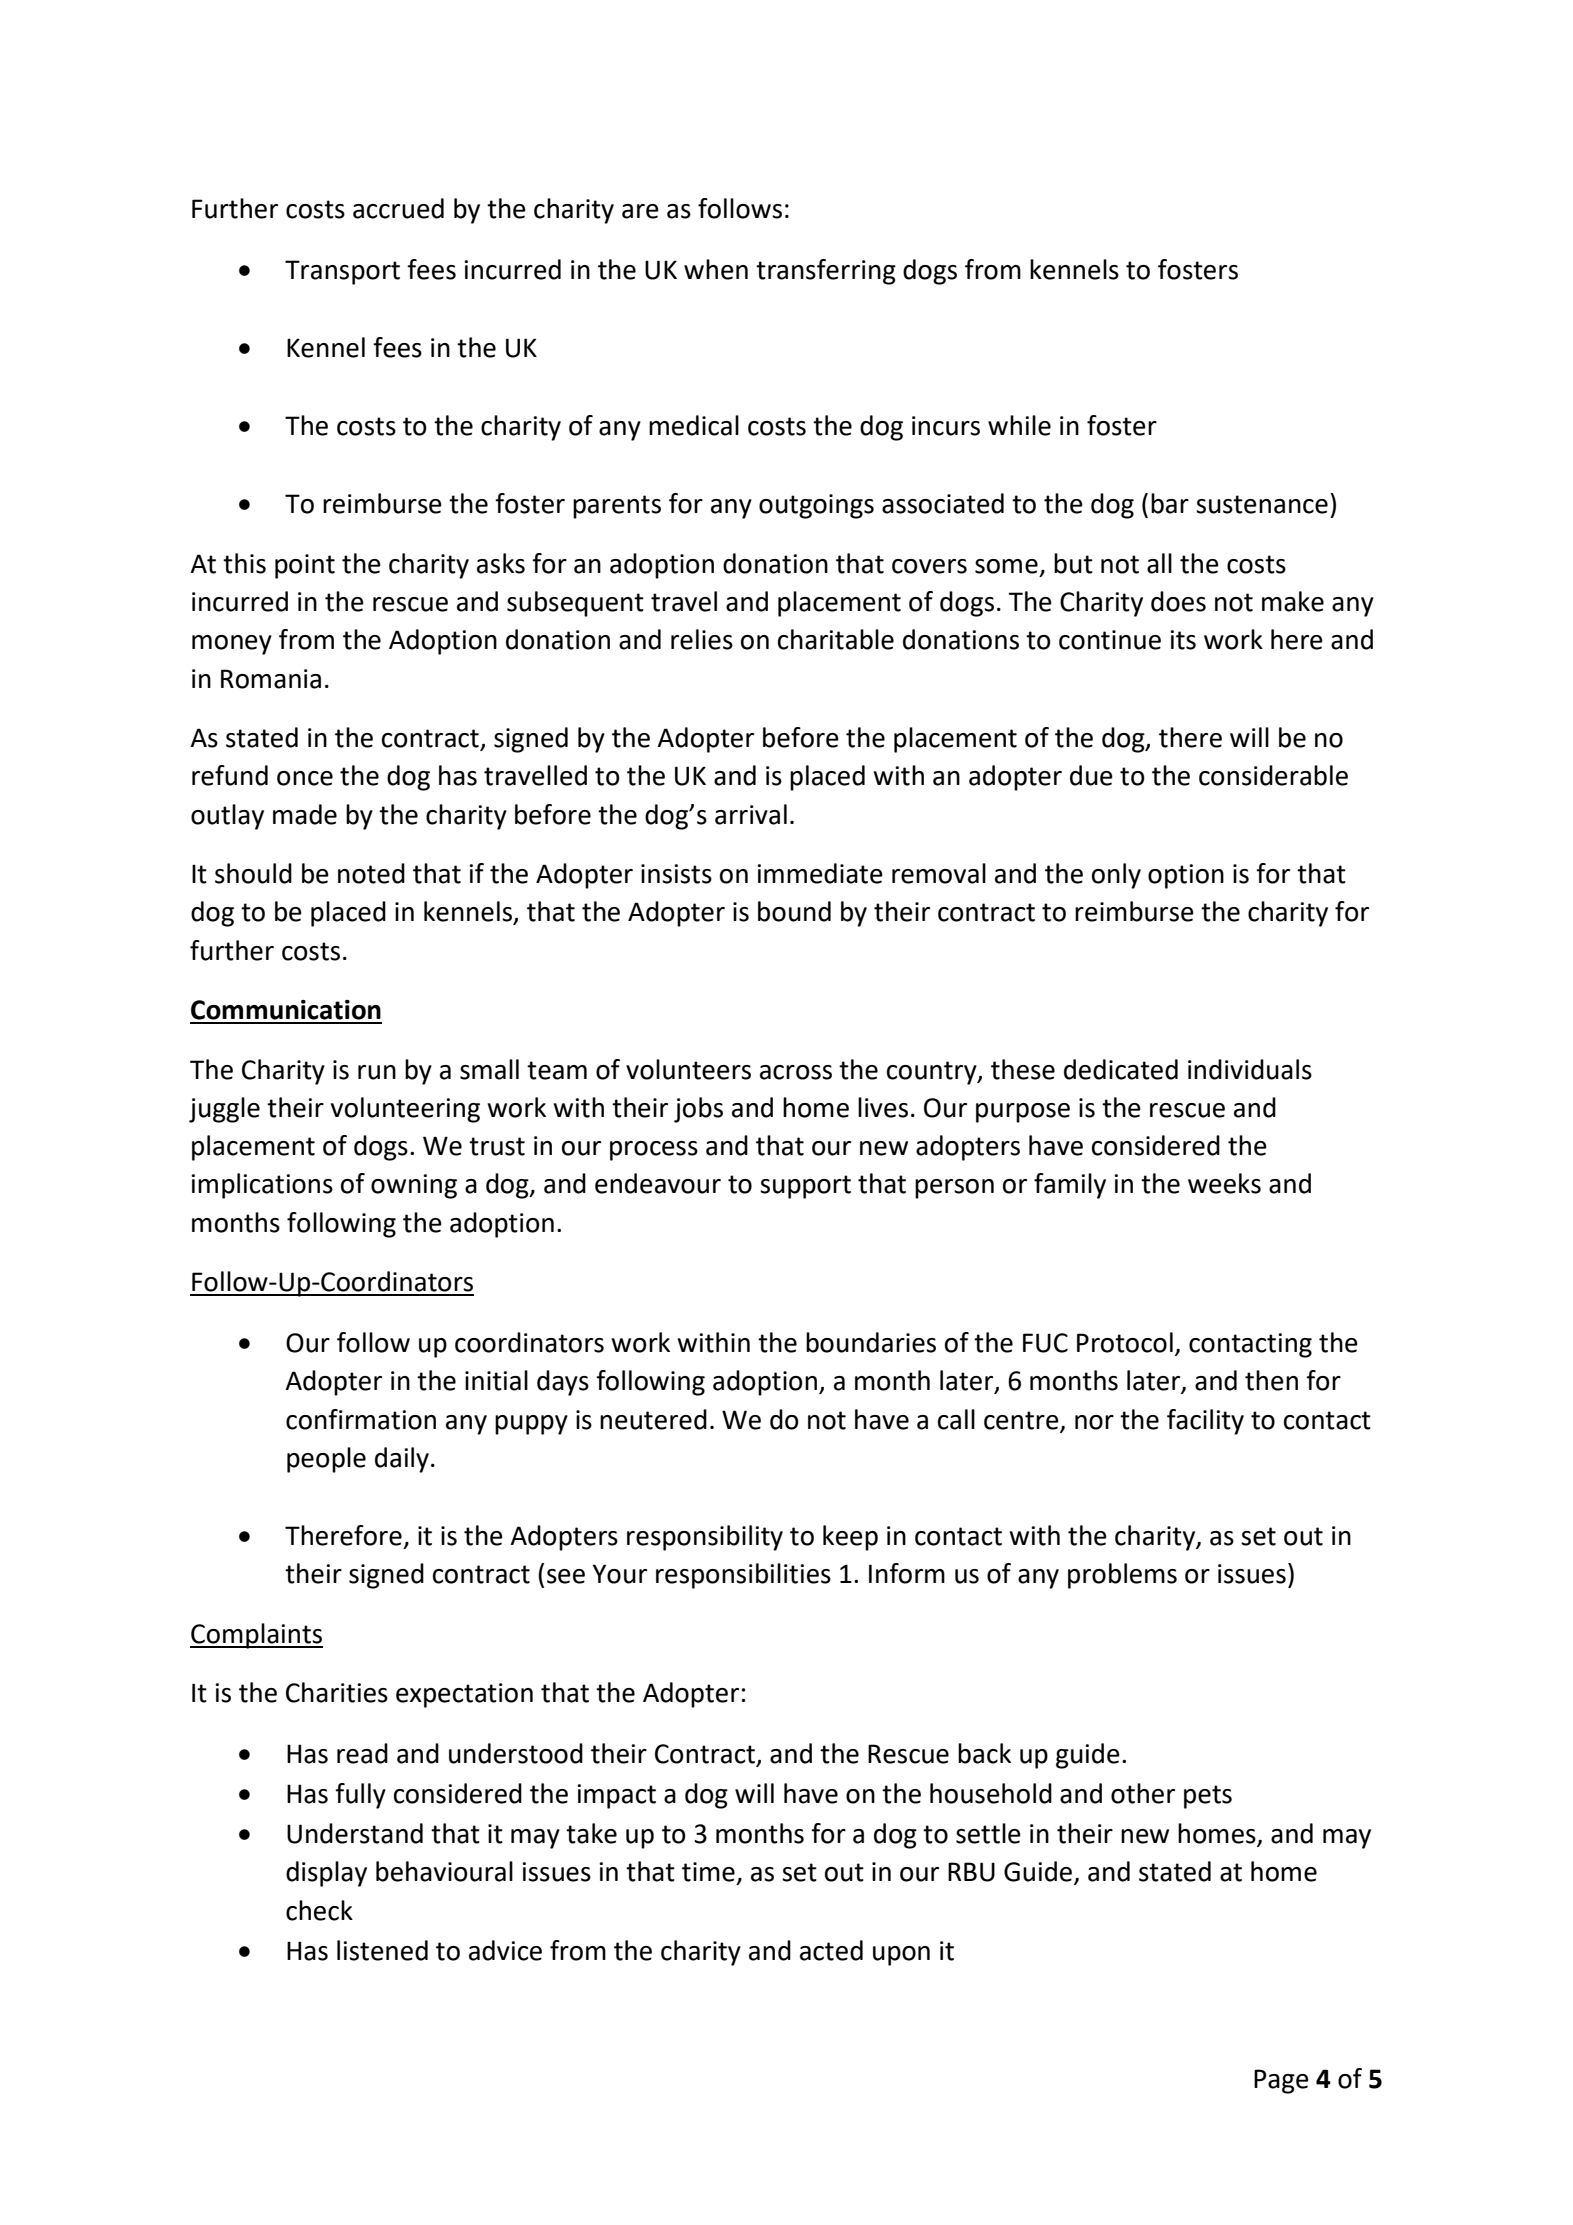 The image size is (1573, 2225). I want to click on Charities, so click(337, 1692).
